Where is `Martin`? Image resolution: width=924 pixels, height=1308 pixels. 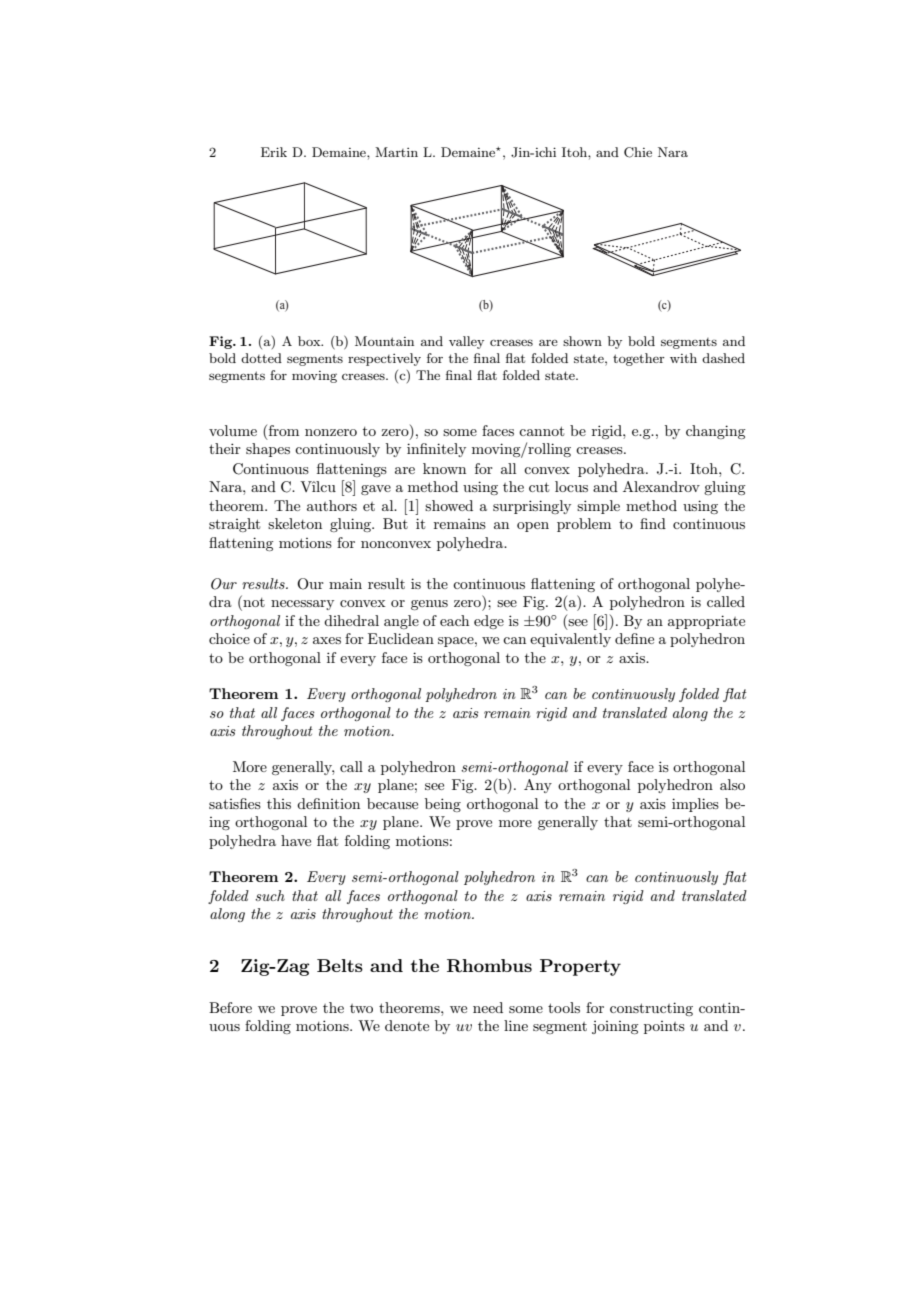 Martin is located at coordinates (396, 152).
